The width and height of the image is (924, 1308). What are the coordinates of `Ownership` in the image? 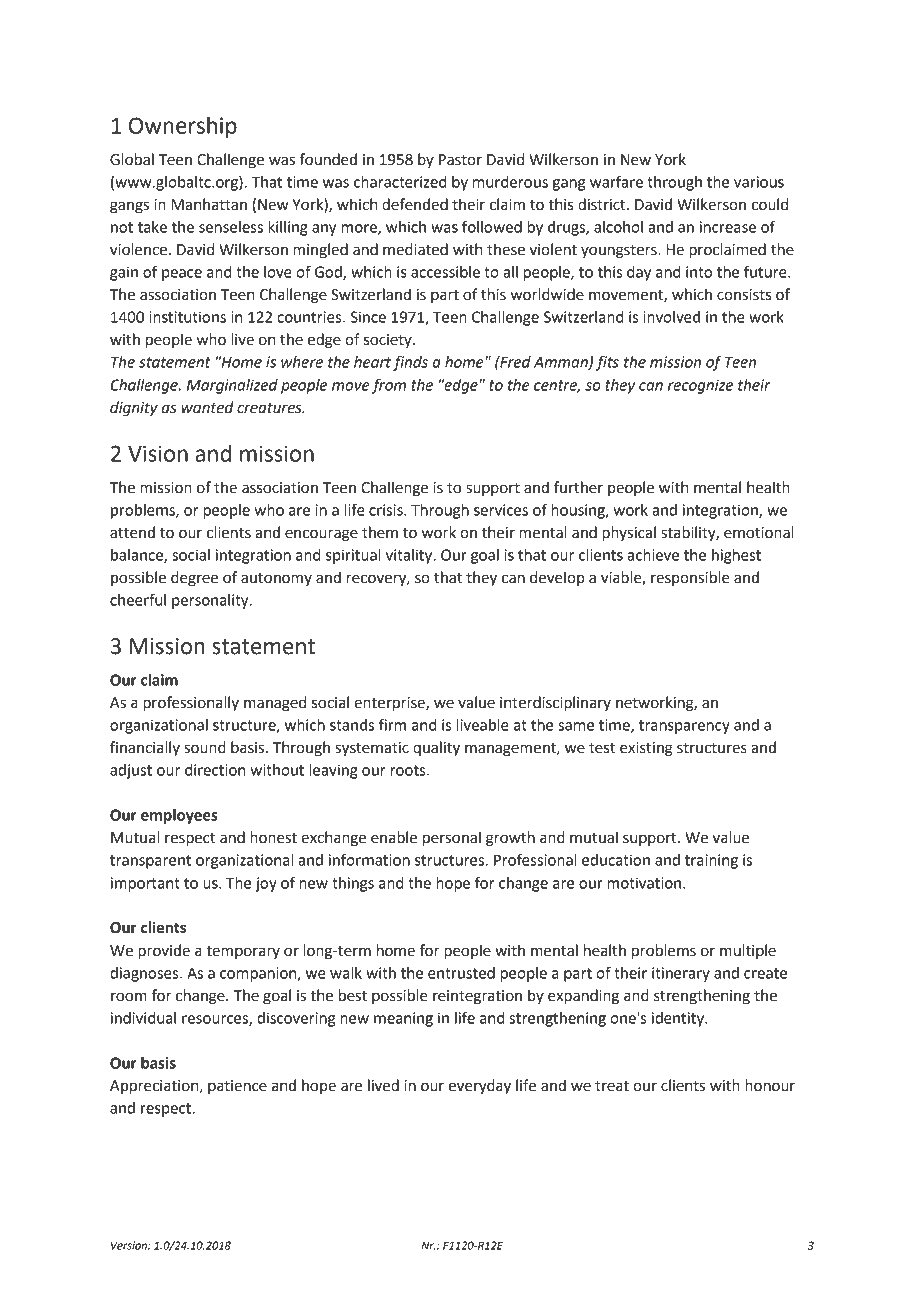 It's located at (183, 127).
